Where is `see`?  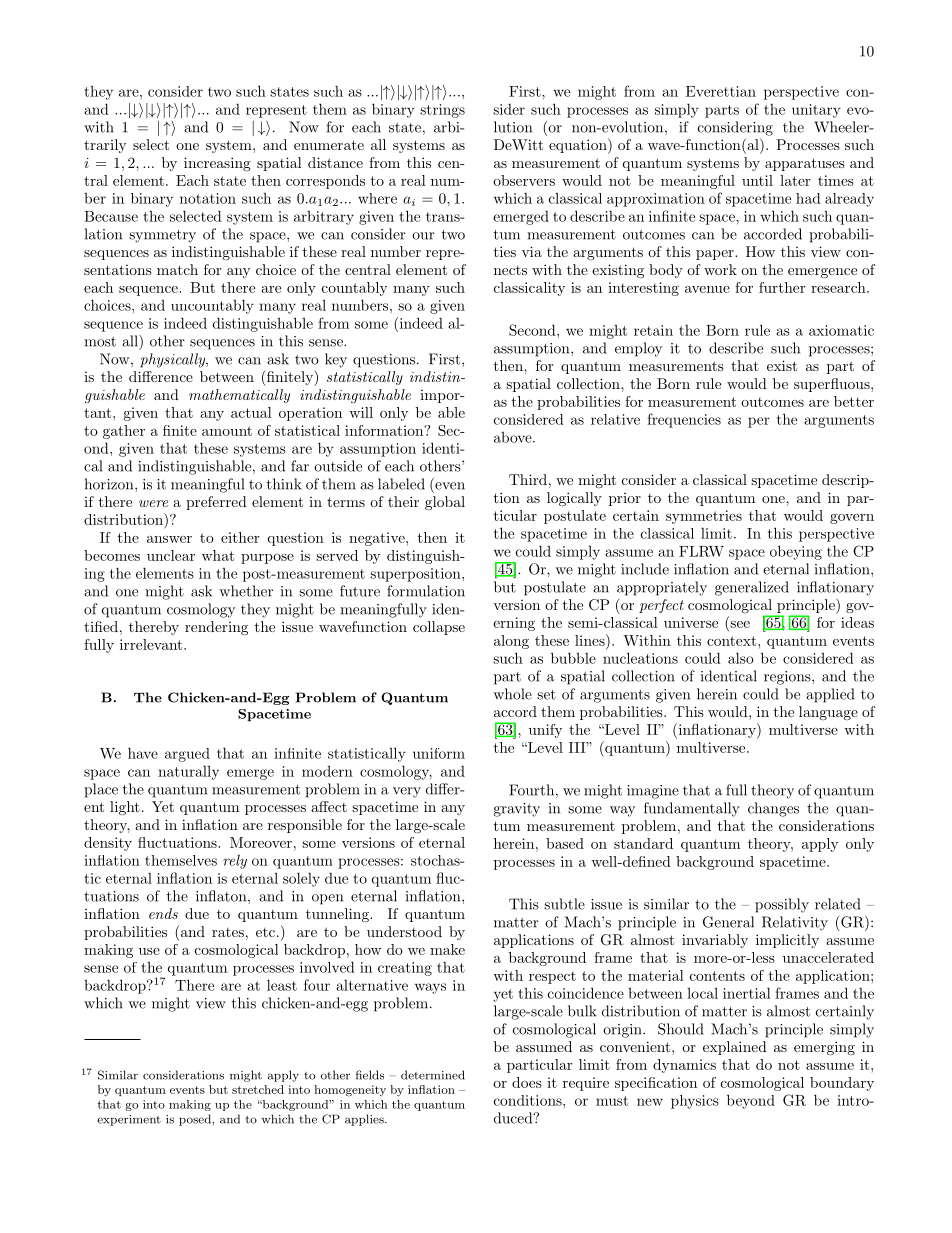 see is located at coordinates (740, 624).
